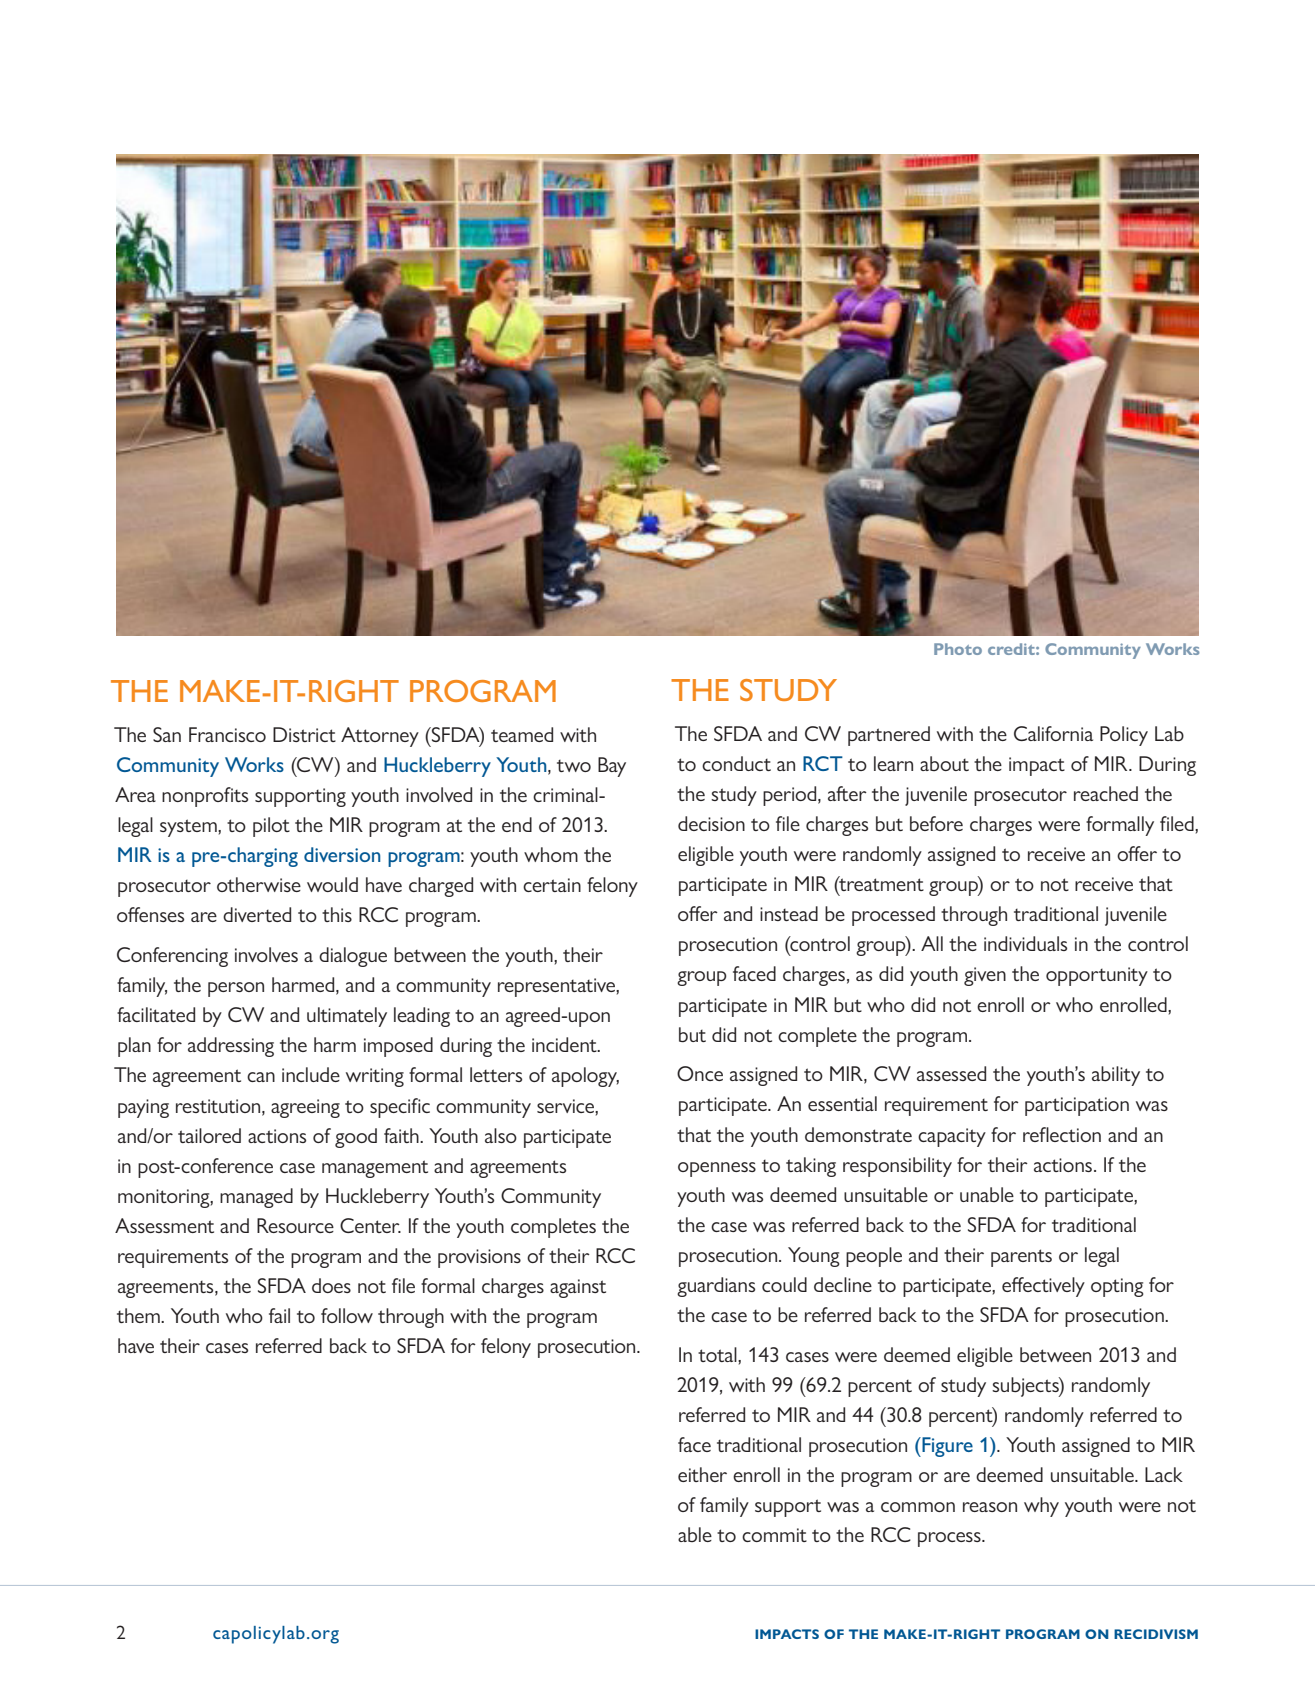 The image size is (1315, 1702). Describe the element at coordinates (1156, 1634) in the screenshot. I see `RECIDIVISM` at that location.
